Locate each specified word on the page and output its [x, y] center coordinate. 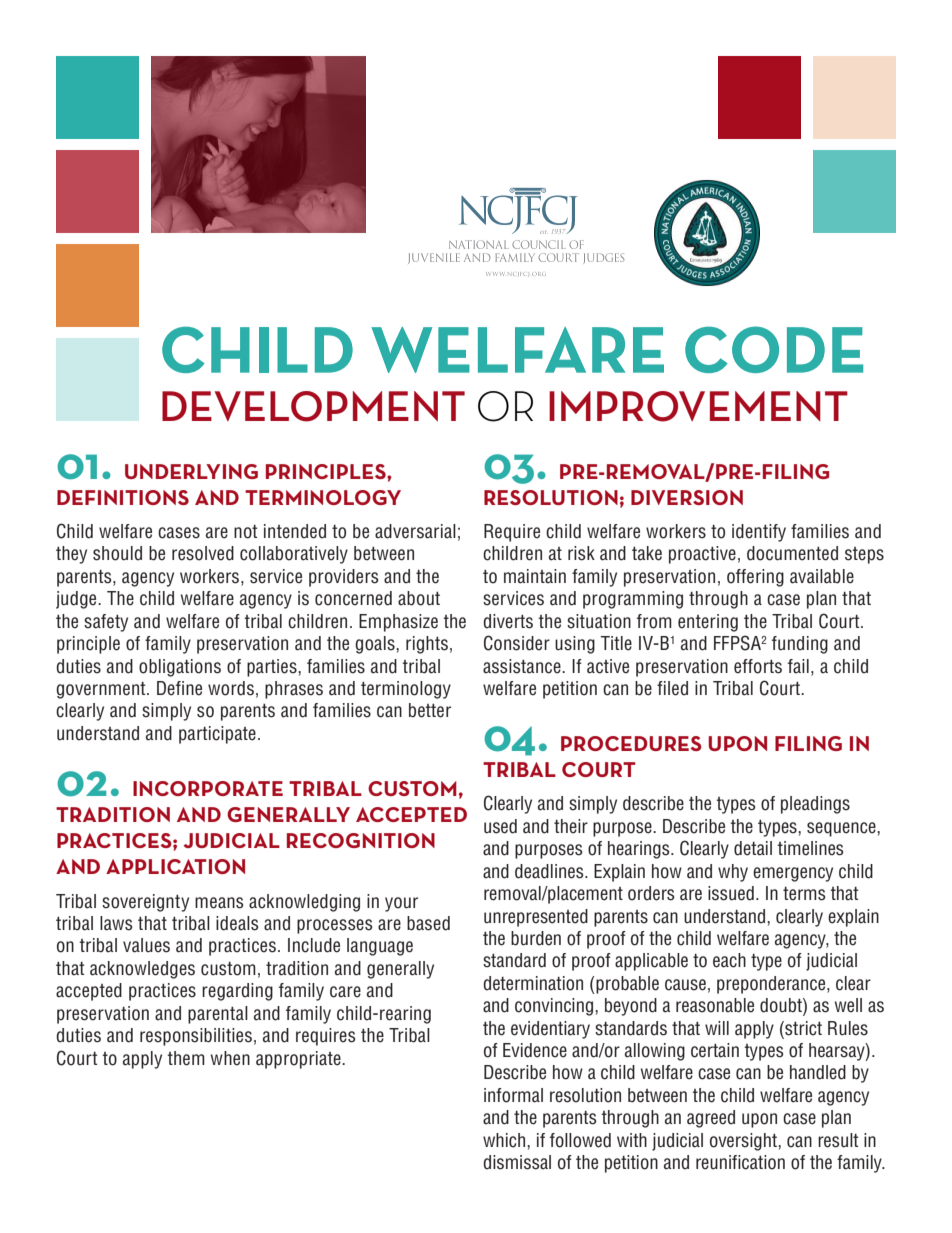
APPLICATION [175, 866]
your [401, 904]
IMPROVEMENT [698, 406]
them [186, 1058]
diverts [508, 621]
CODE [774, 349]
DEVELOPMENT [313, 406]
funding [800, 645]
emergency [793, 874]
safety [106, 623]
